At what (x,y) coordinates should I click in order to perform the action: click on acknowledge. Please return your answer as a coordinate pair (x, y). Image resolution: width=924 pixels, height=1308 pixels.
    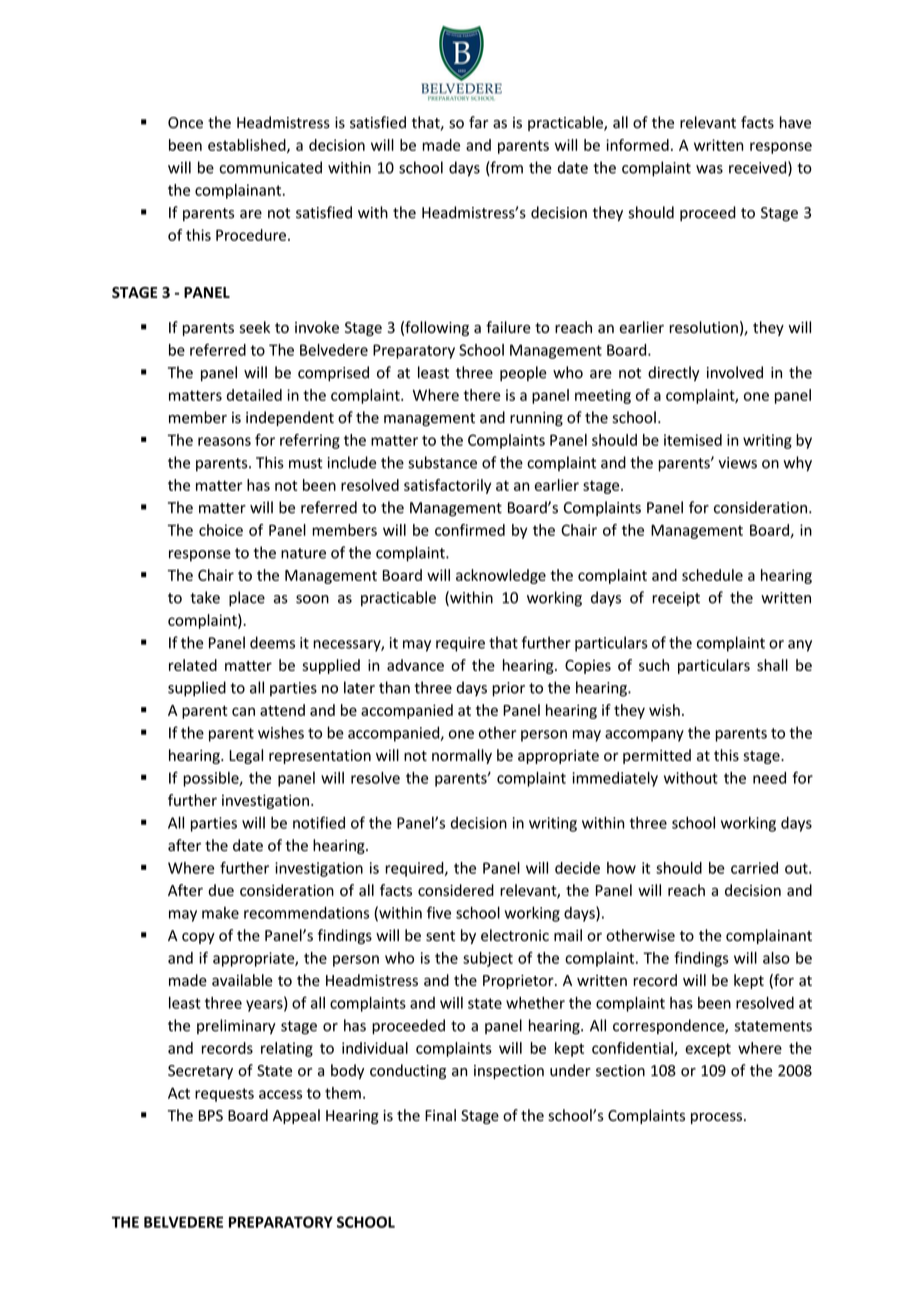
    Looking at the image, I should click on (501, 576).
